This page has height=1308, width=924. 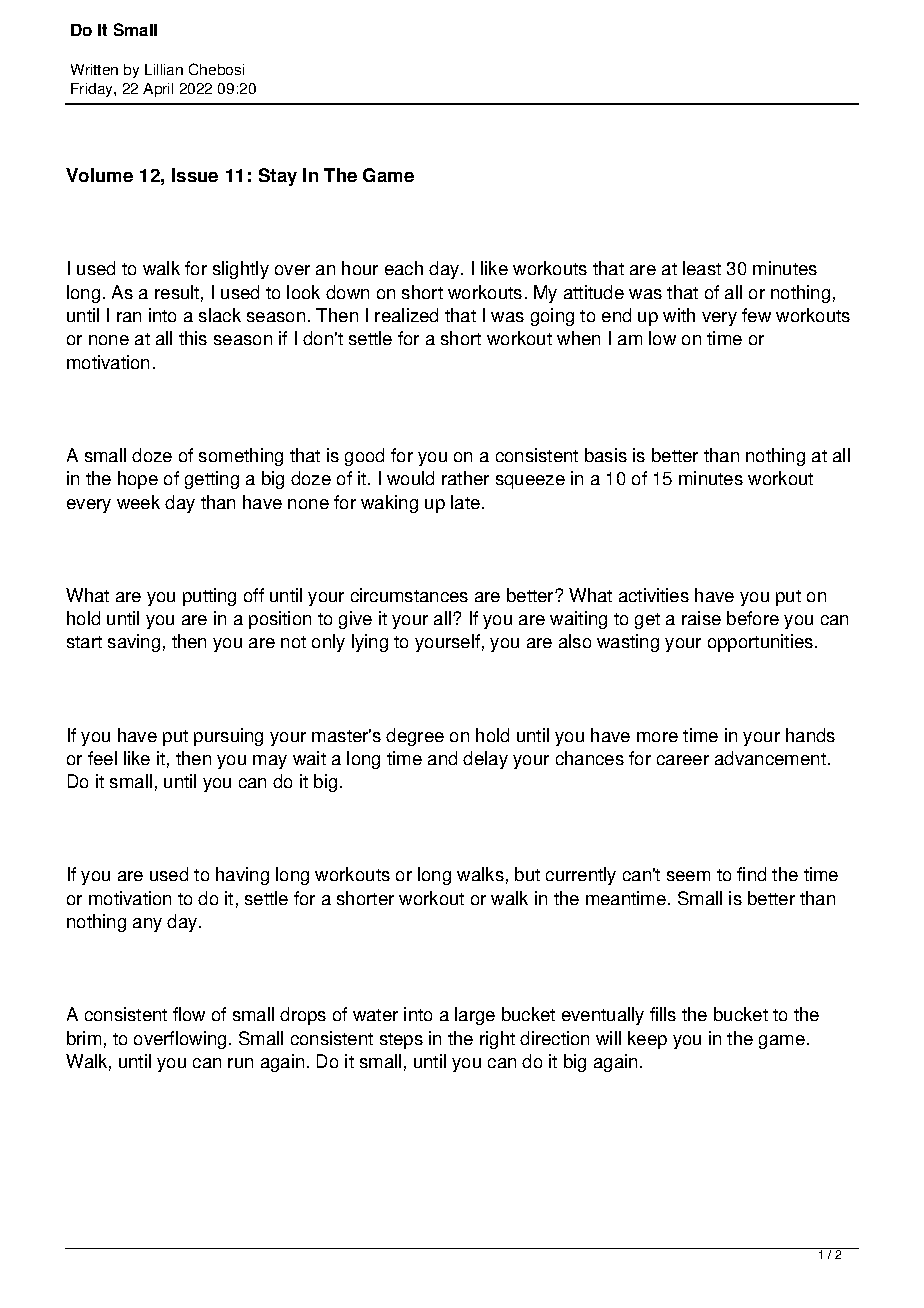 What do you see at coordinates (663, 1014) in the page?
I see `fills` at bounding box center [663, 1014].
